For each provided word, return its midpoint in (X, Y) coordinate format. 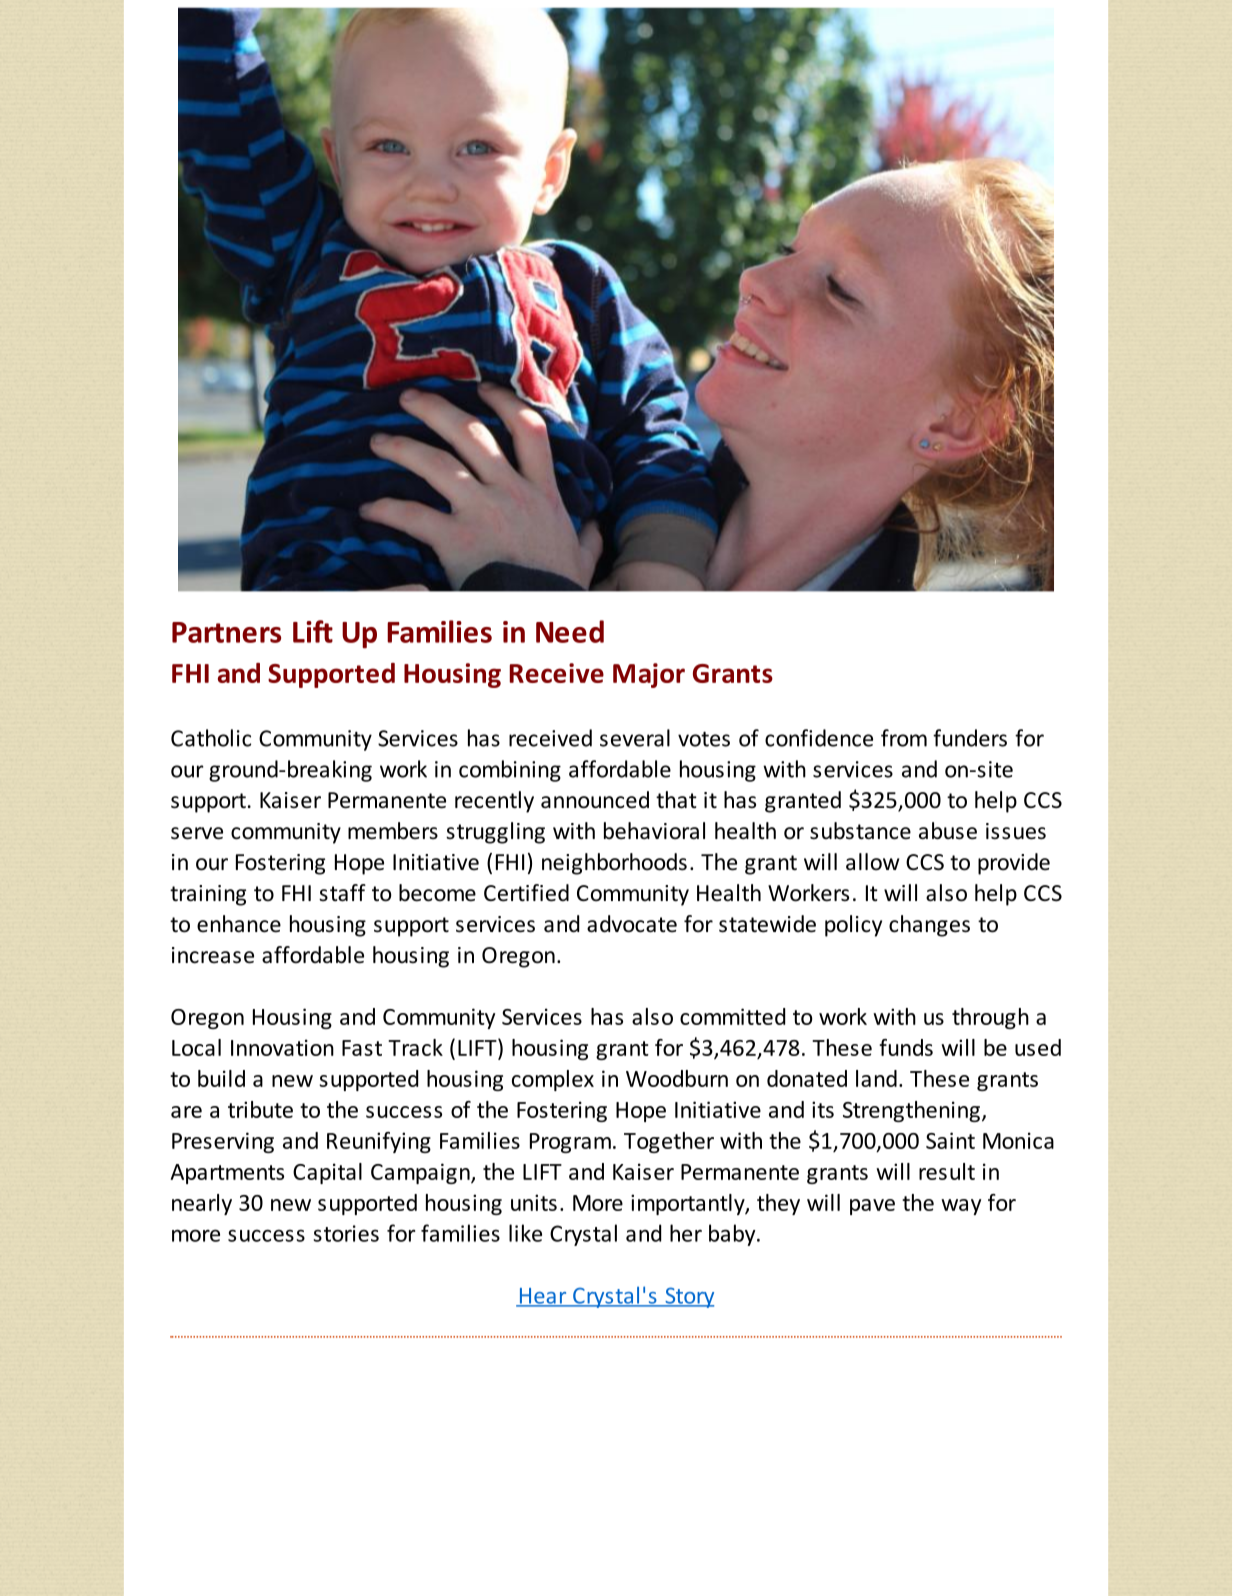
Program (570, 1143)
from (904, 738)
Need (570, 631)
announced (595, 800)
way (961, 1207)
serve (197, 833)
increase (213, 955)
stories (346, 1233)
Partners (226, 632)
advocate (632, 924)
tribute (260, 1109)
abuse (948, 831)
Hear (543, 1297)
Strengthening (911, 1111)
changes (929, 926)
